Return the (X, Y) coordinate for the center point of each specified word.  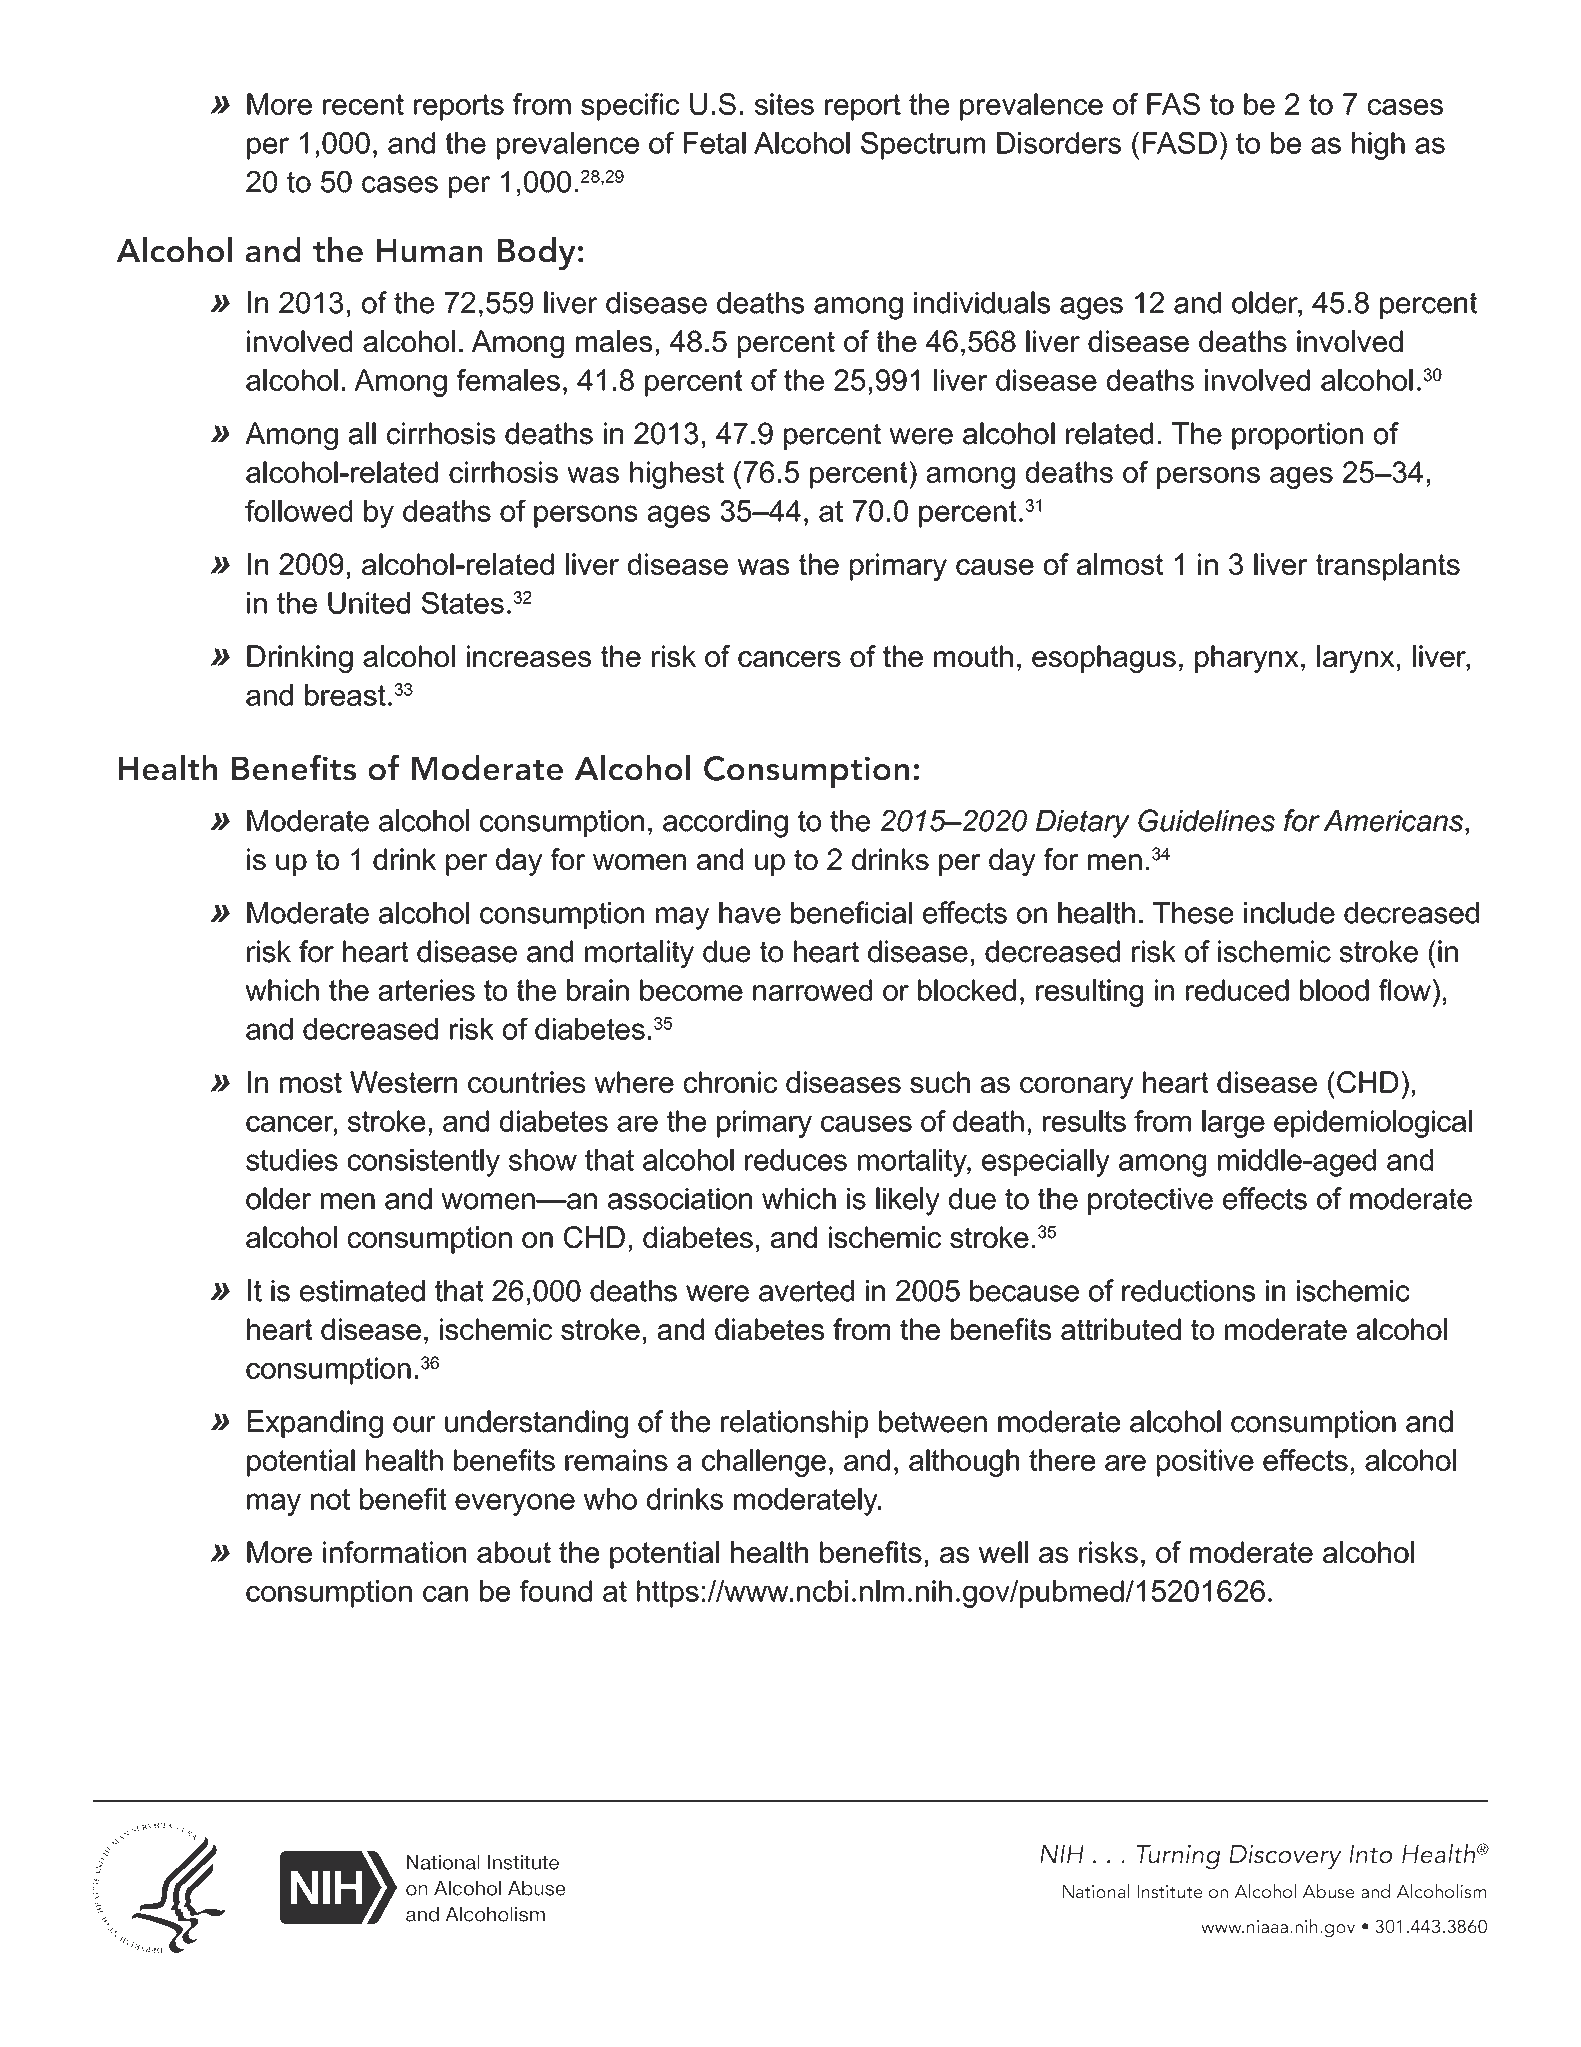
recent (363, 104)
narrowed (812, 990)
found (556, 1591)
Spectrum (923, 146)
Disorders (1059, 143)
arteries (427, 990)
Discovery (1285, 1857)
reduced (1237, 990)
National (1096, 1891)
